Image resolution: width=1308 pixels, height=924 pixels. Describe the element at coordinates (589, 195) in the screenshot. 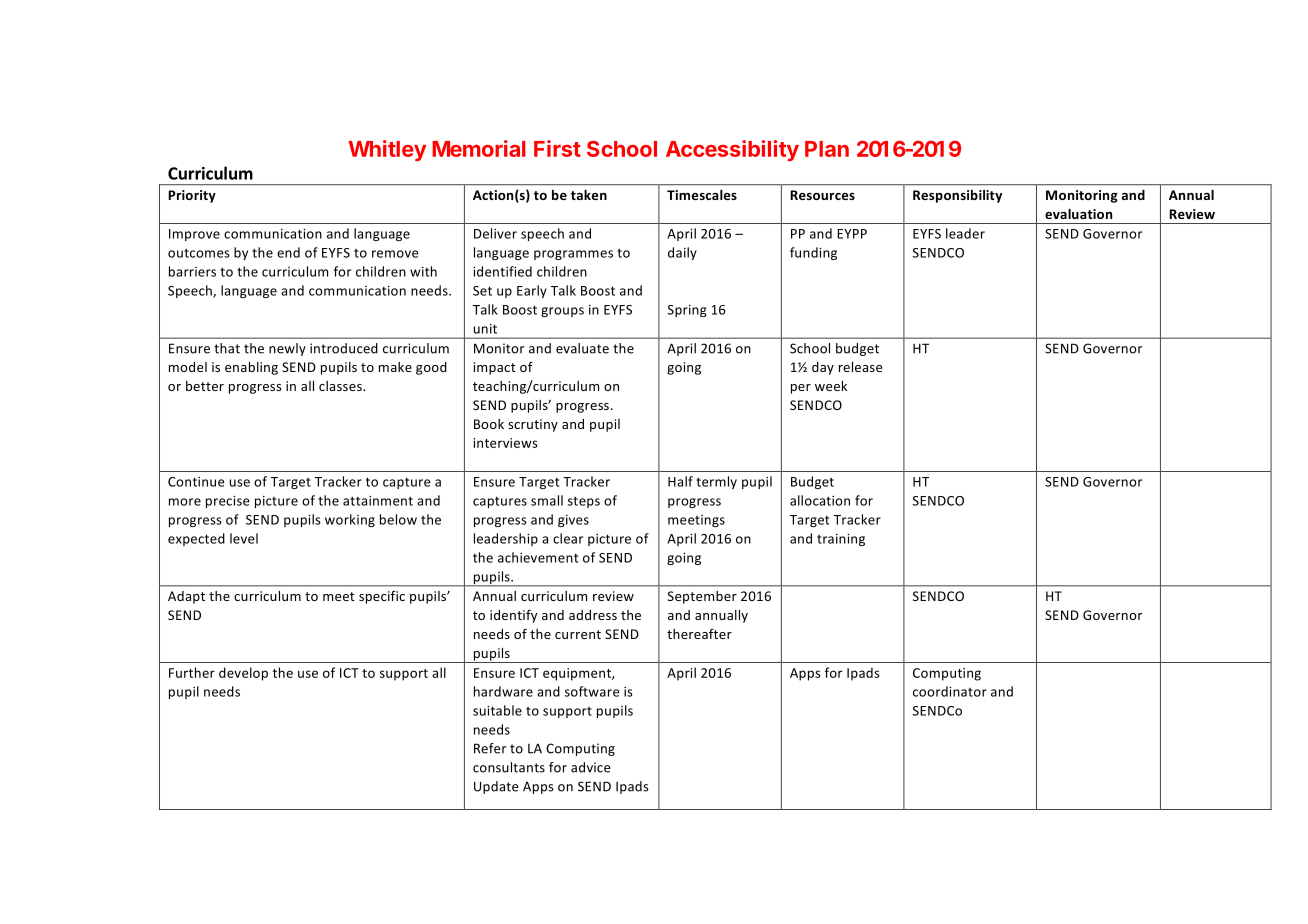

I see `taken` at that location.
